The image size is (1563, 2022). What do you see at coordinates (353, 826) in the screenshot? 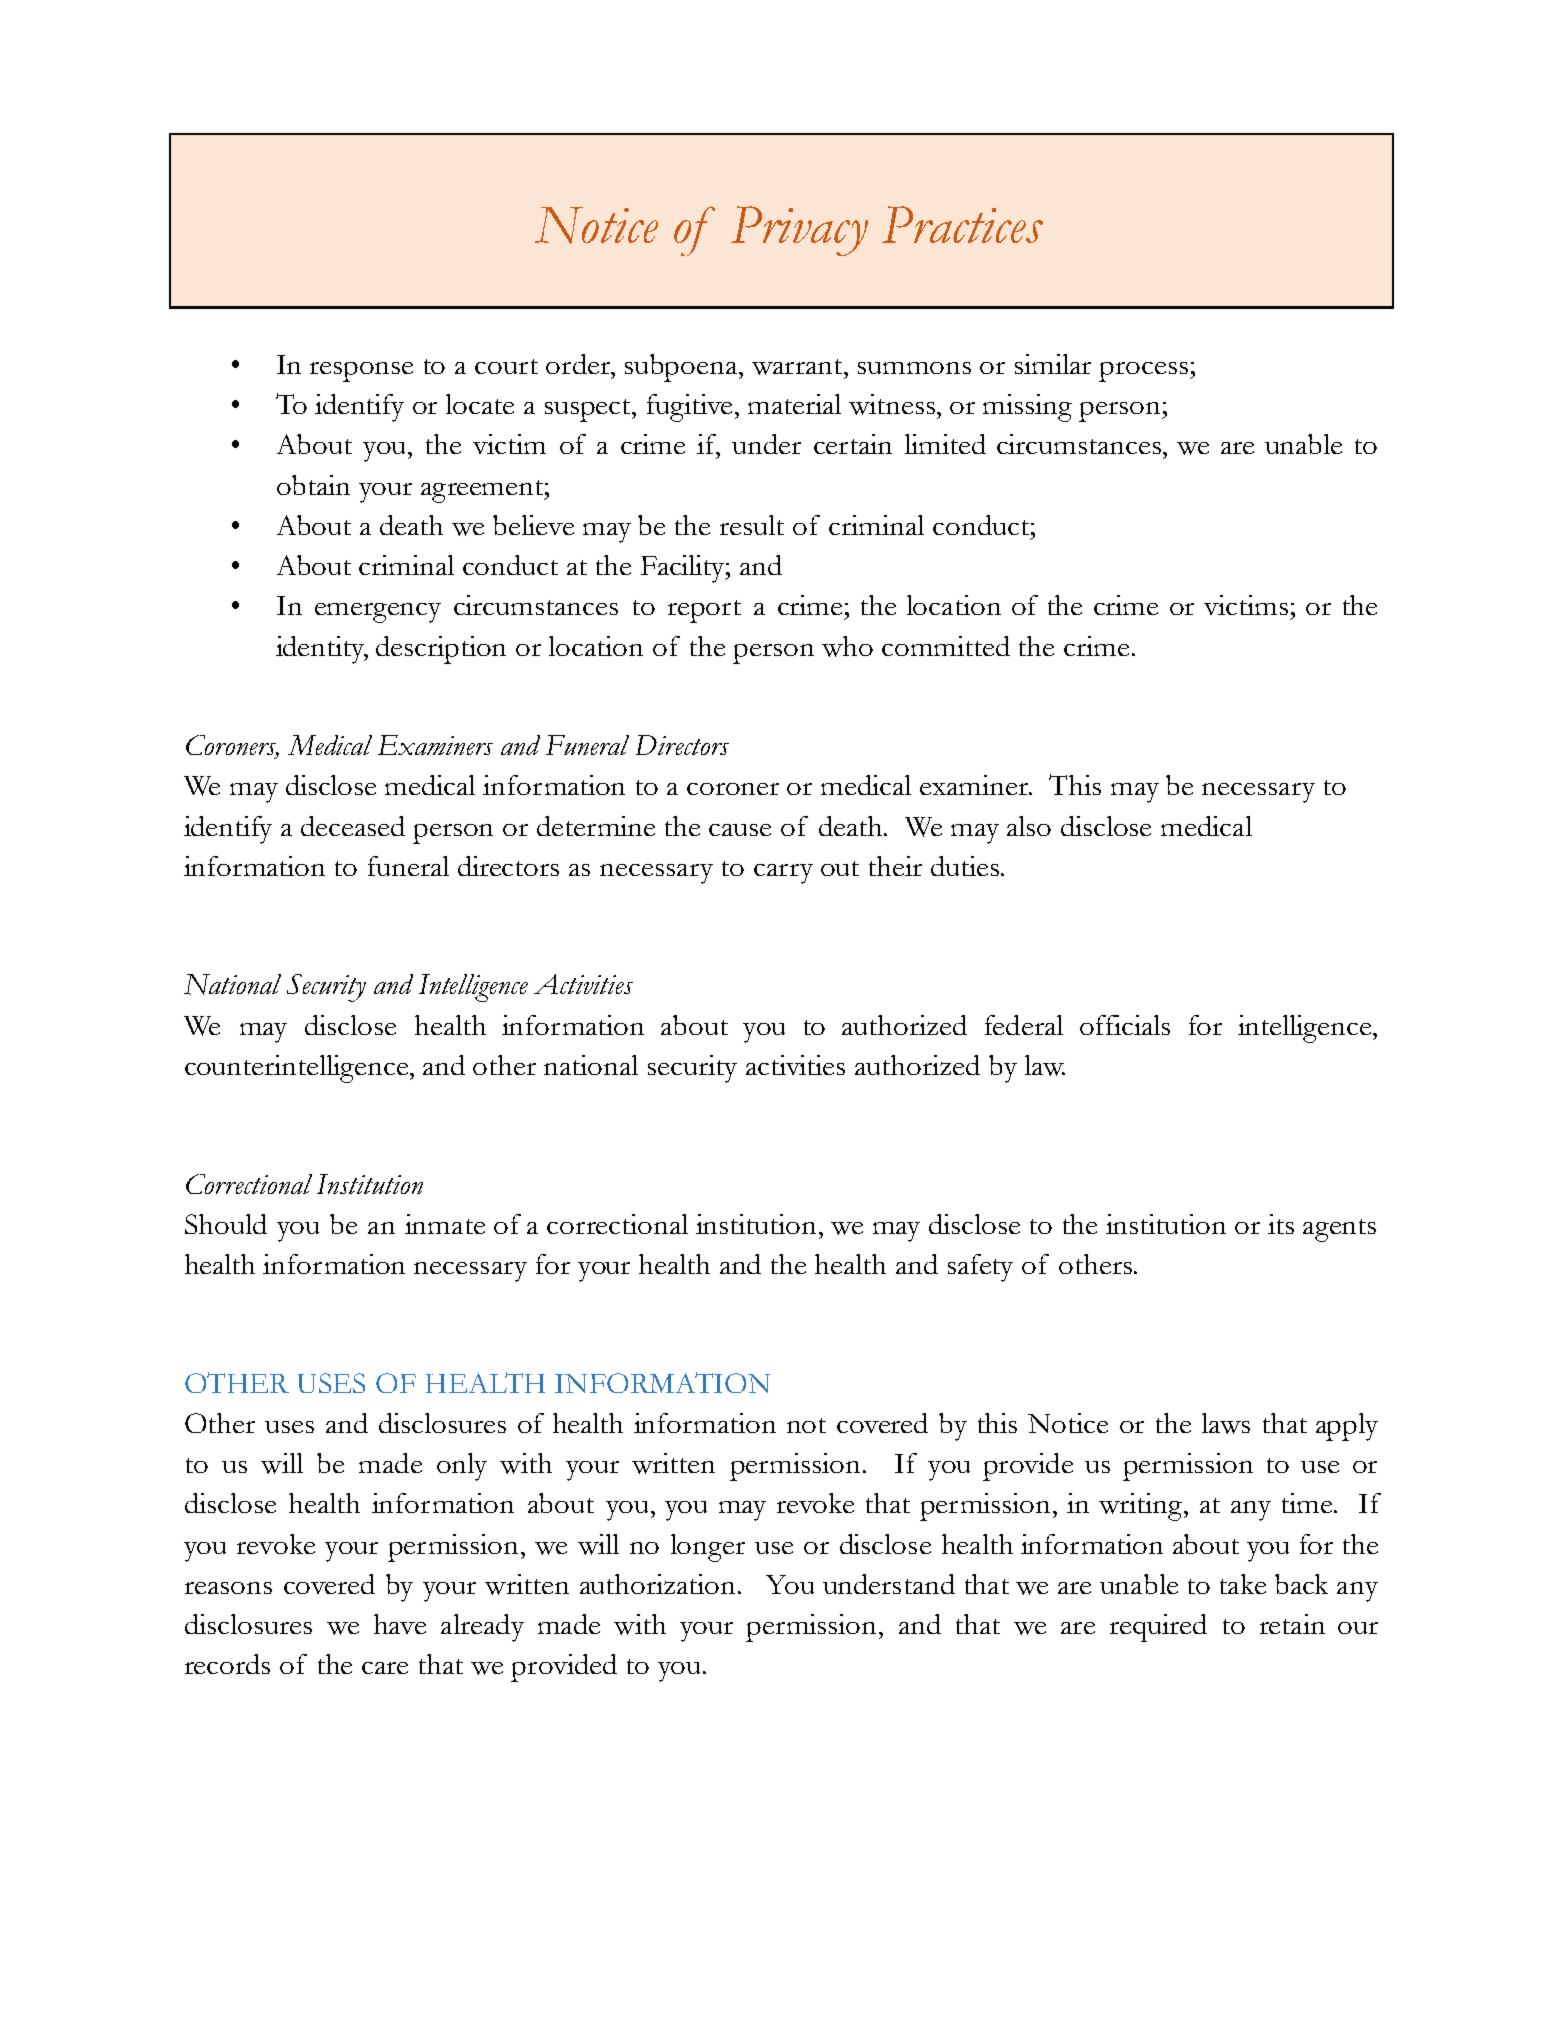
I see `deceased` at bounding box center [353, 826].
